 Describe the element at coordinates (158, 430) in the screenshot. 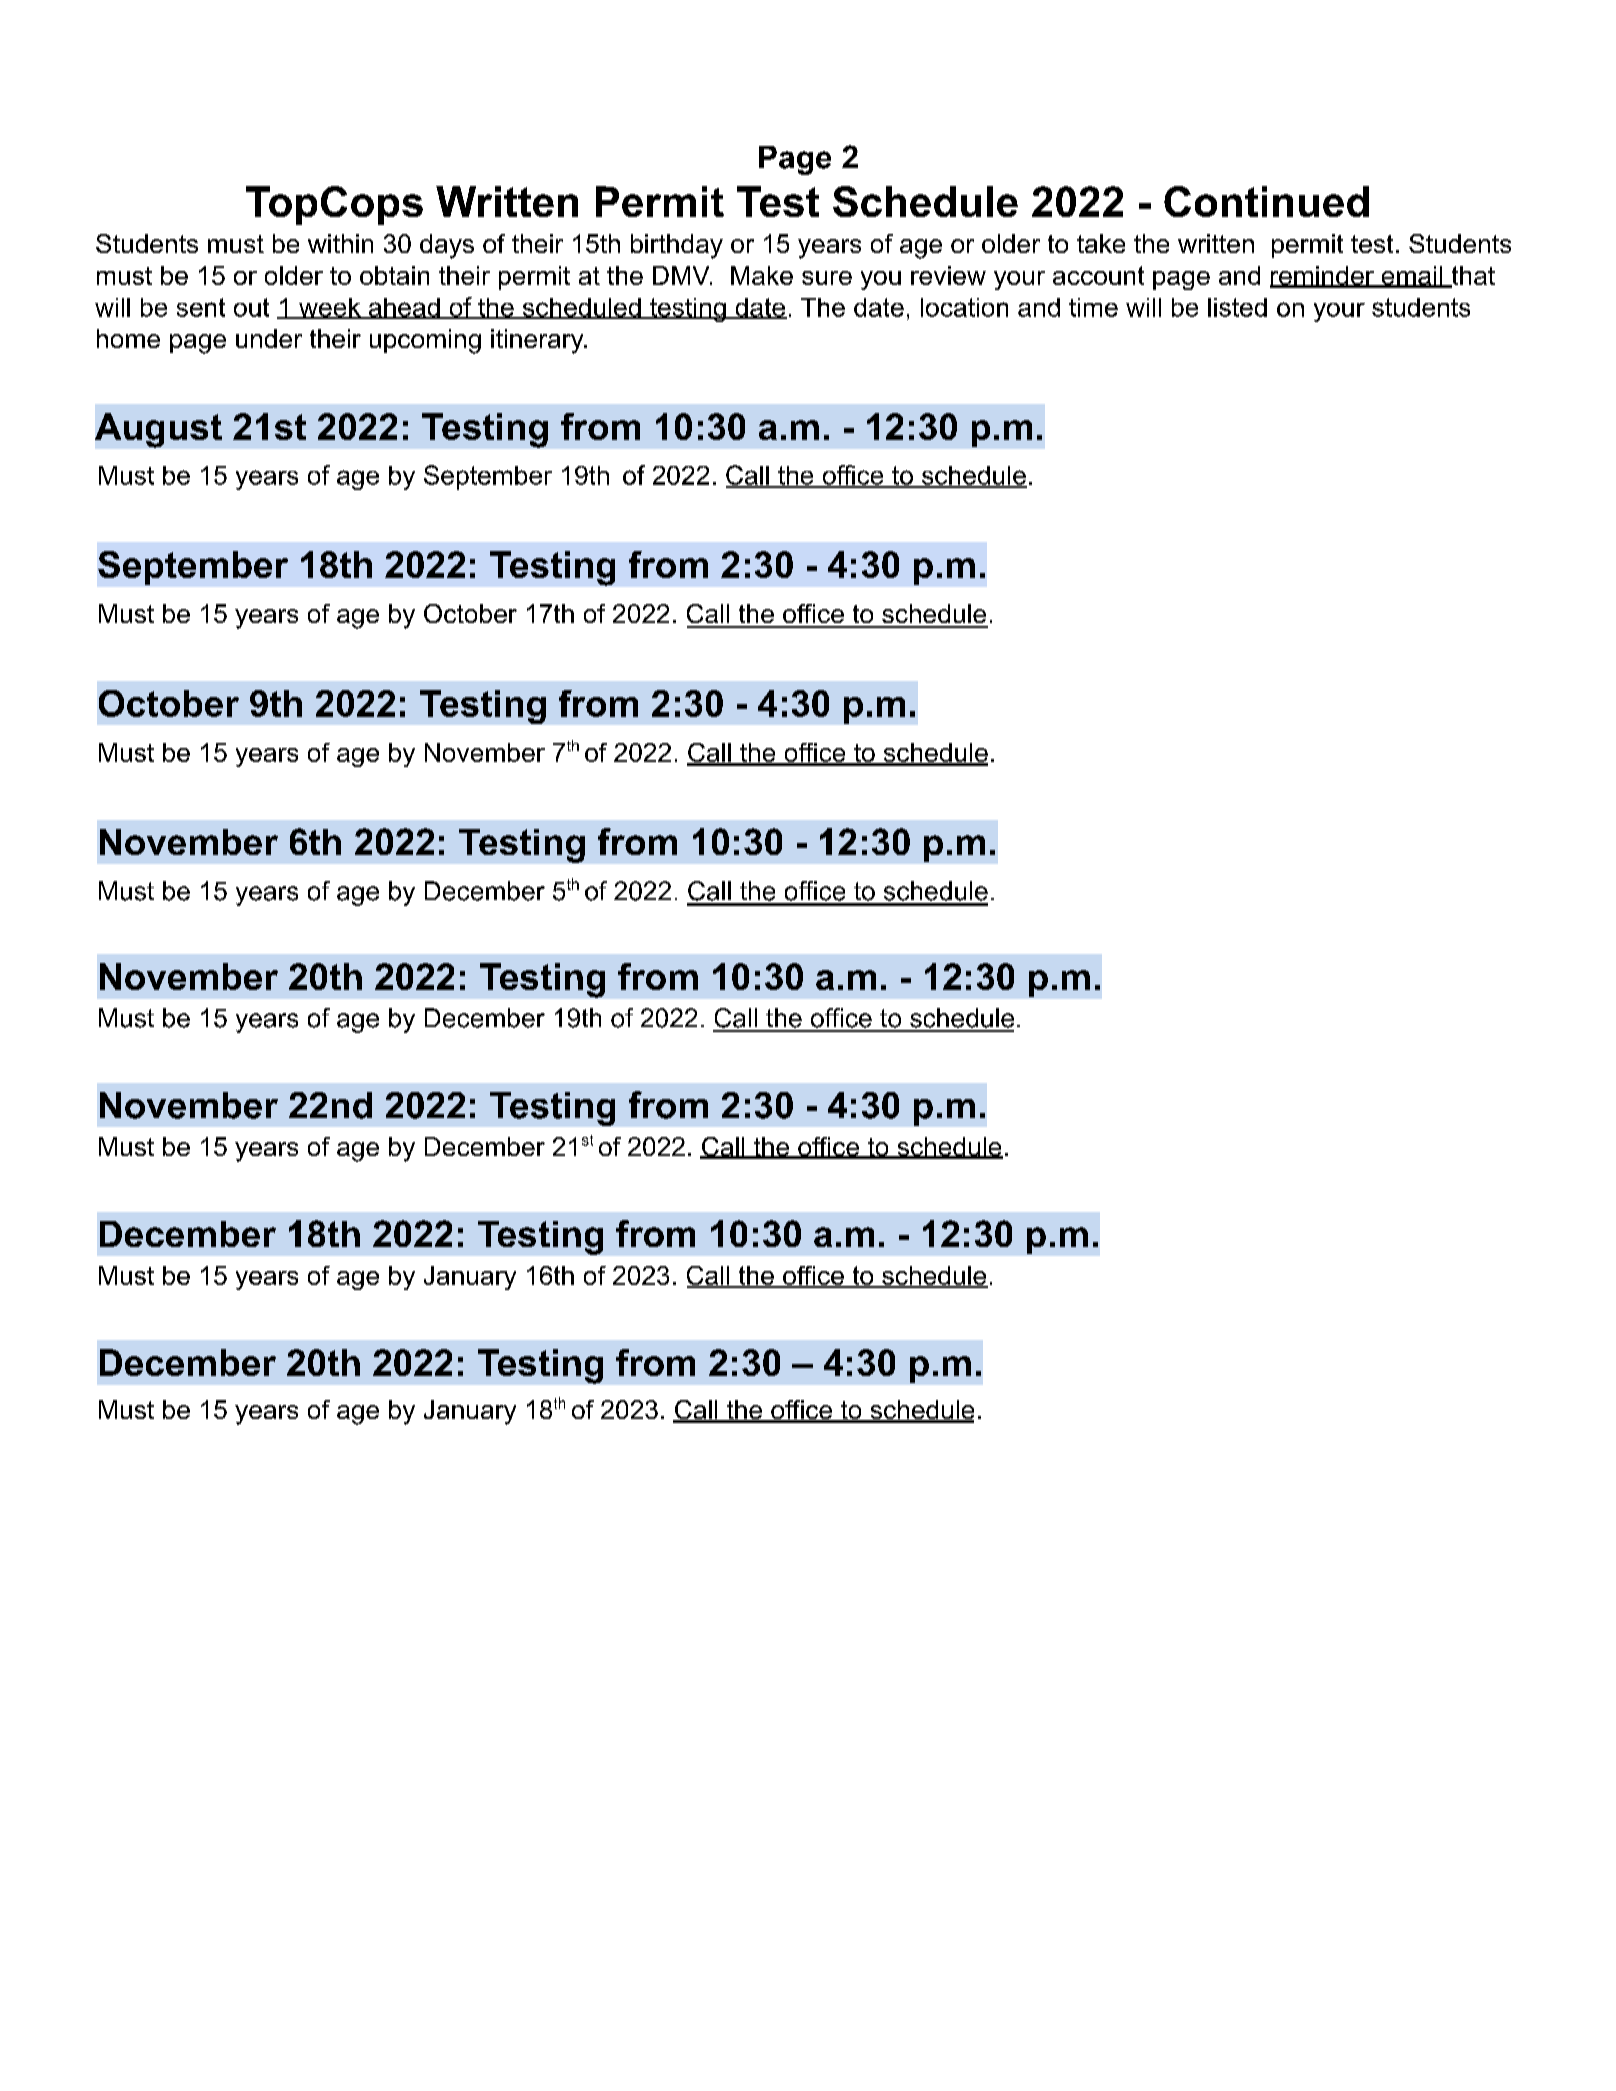

I see `August` at that location.
